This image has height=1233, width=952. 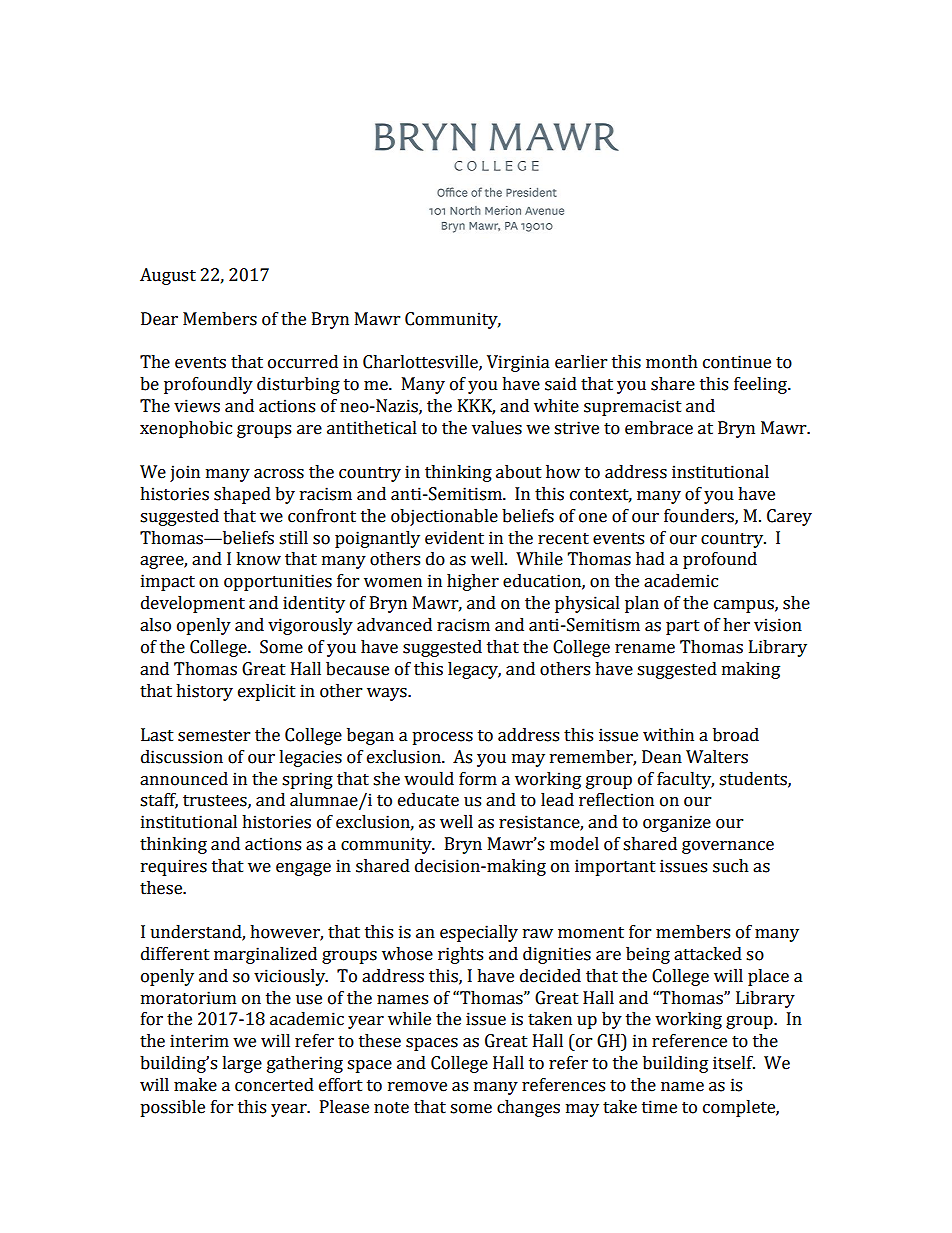 I want to click on large, so click(x=242, y=1064).
